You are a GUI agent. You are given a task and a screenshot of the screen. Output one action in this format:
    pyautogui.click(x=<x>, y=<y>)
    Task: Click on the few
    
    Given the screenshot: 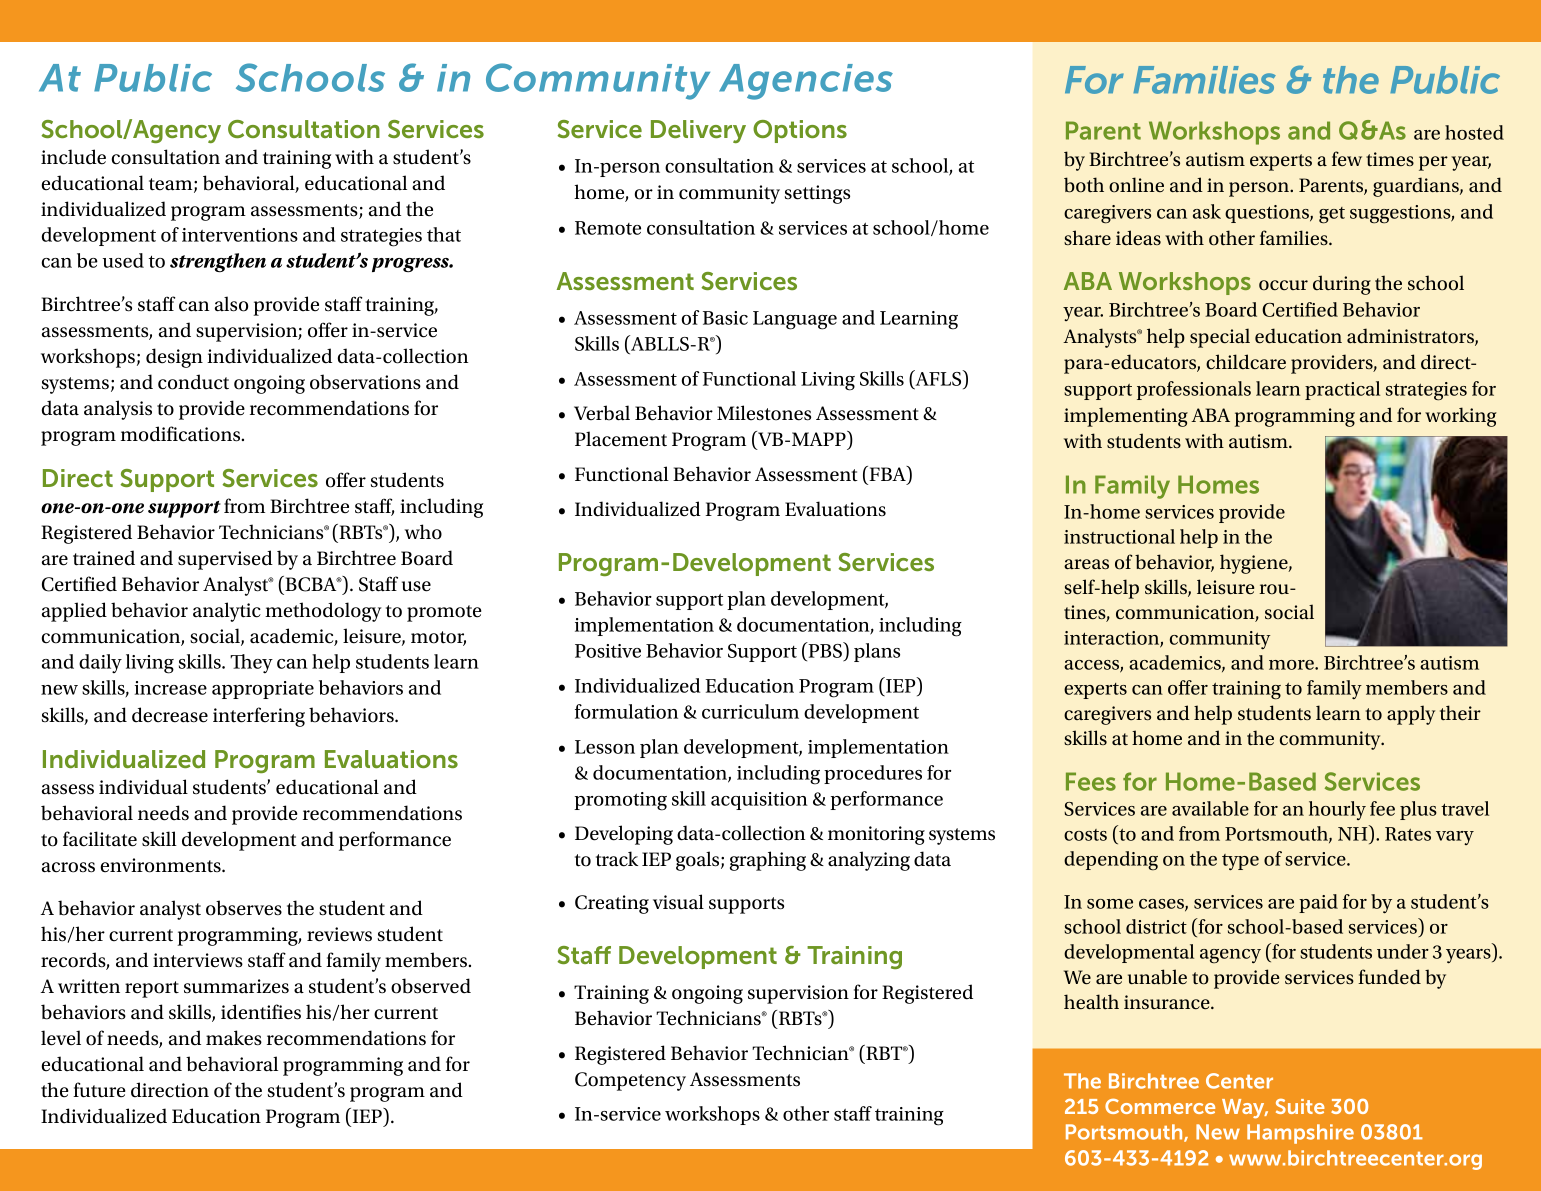 What is the action you would take?
    pyautogui.click(x=1347, y=158)
